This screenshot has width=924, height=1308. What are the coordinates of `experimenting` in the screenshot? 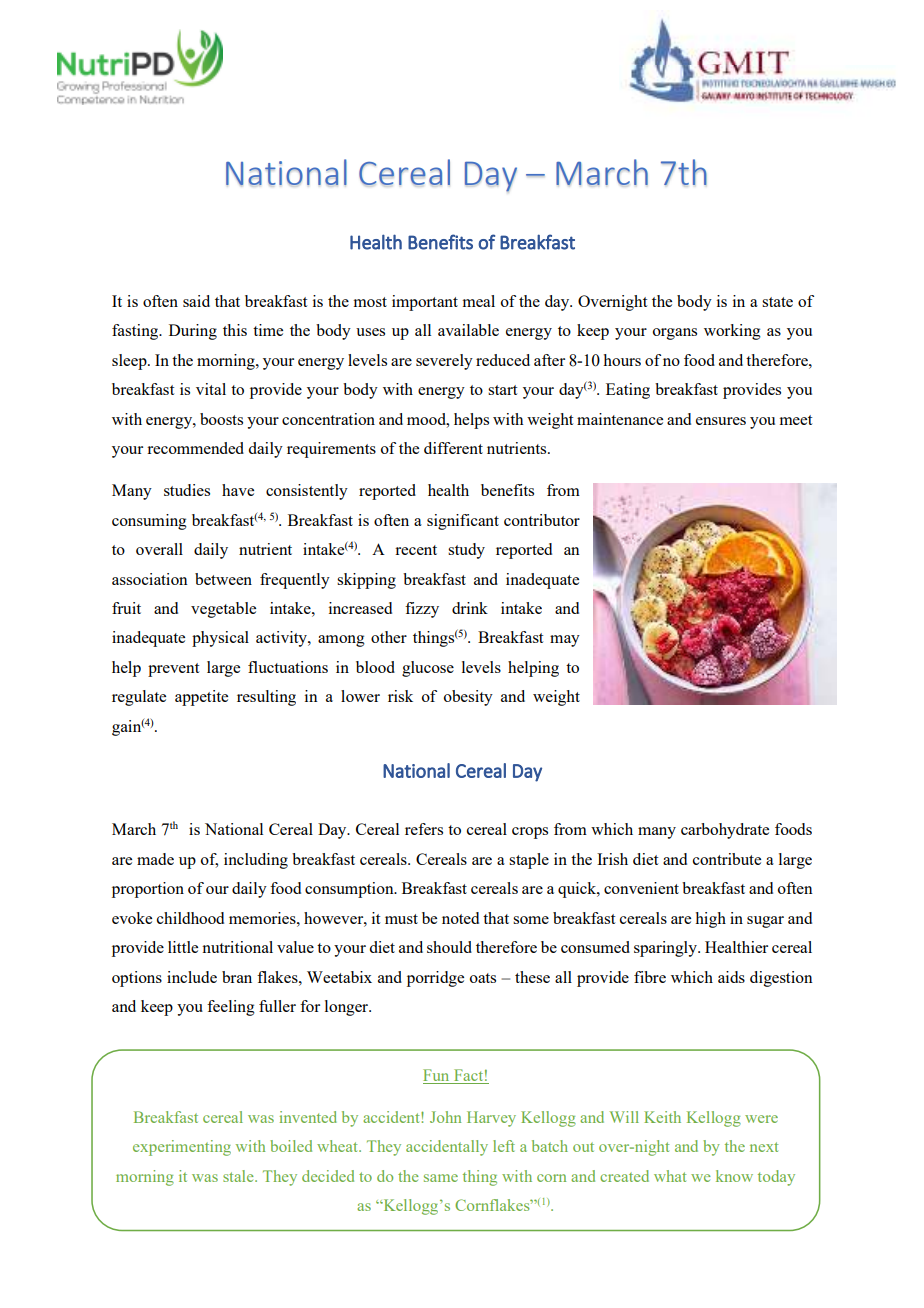 It's located at (182, 1148).
